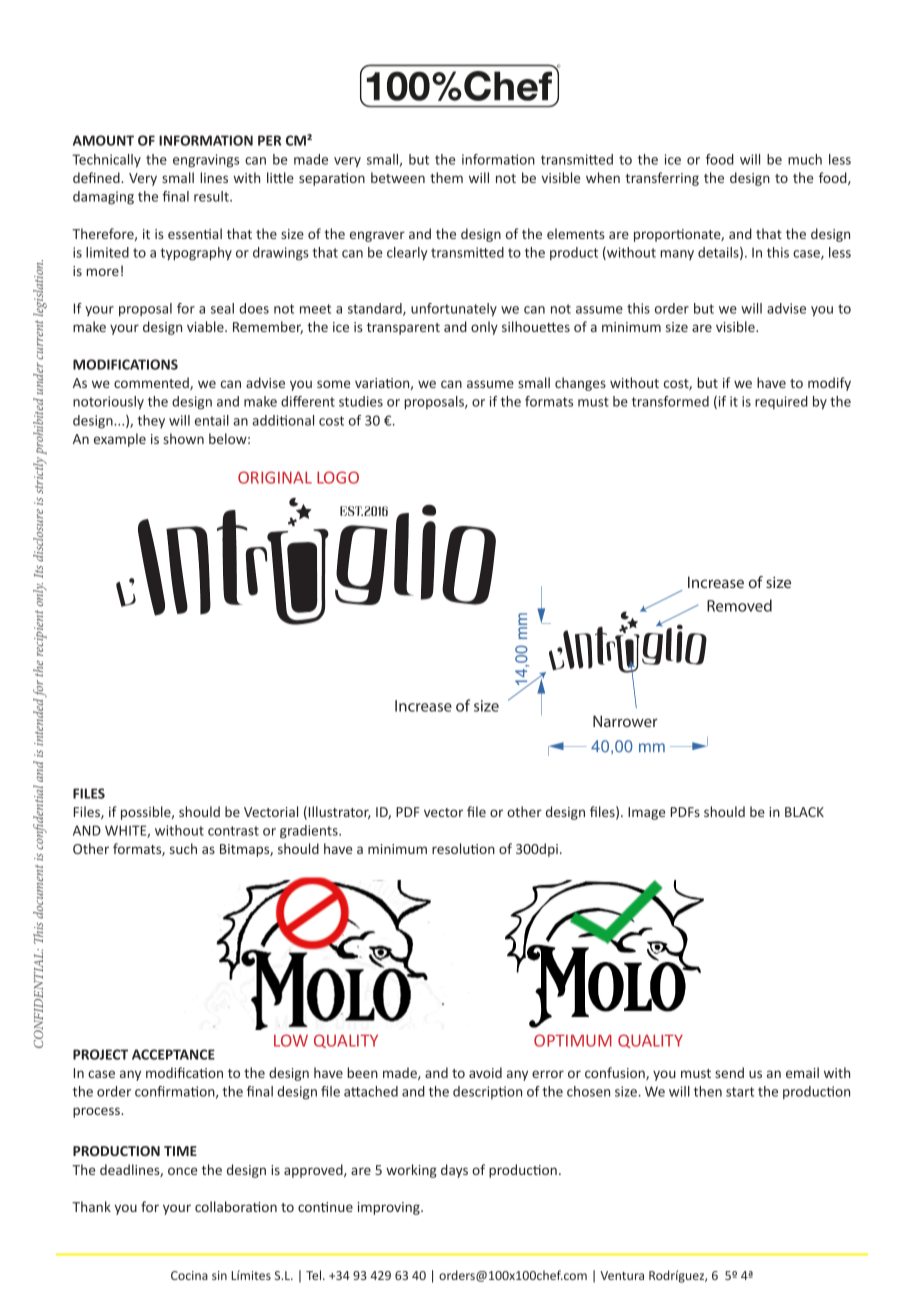 The height and width of the document is (1308, 924). What do you see at coordinates (233, 831) in the document?
I see `contrast` at bounding box center [233, 831].
